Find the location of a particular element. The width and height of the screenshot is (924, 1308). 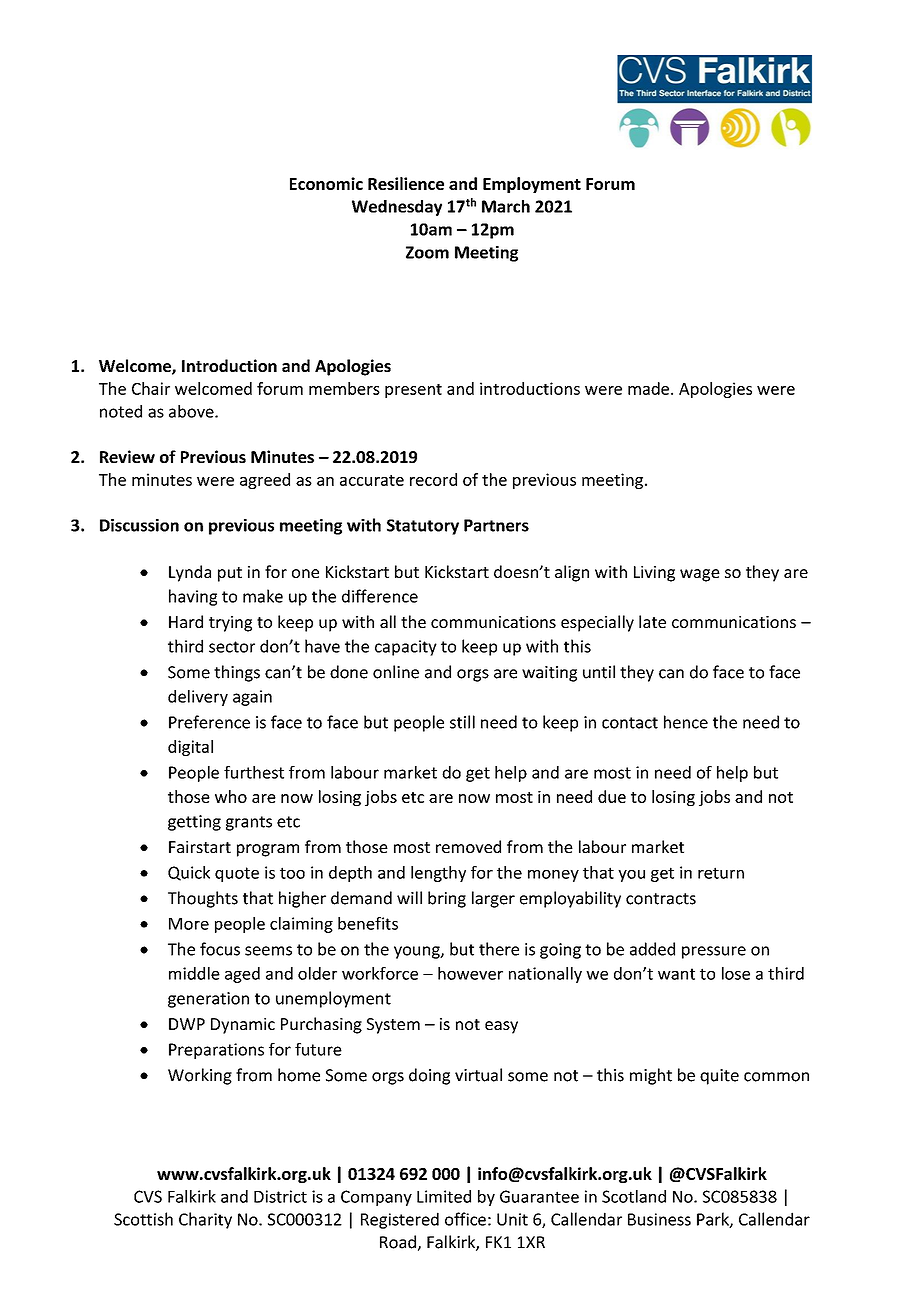

above is located at coordinates (192, 411).
